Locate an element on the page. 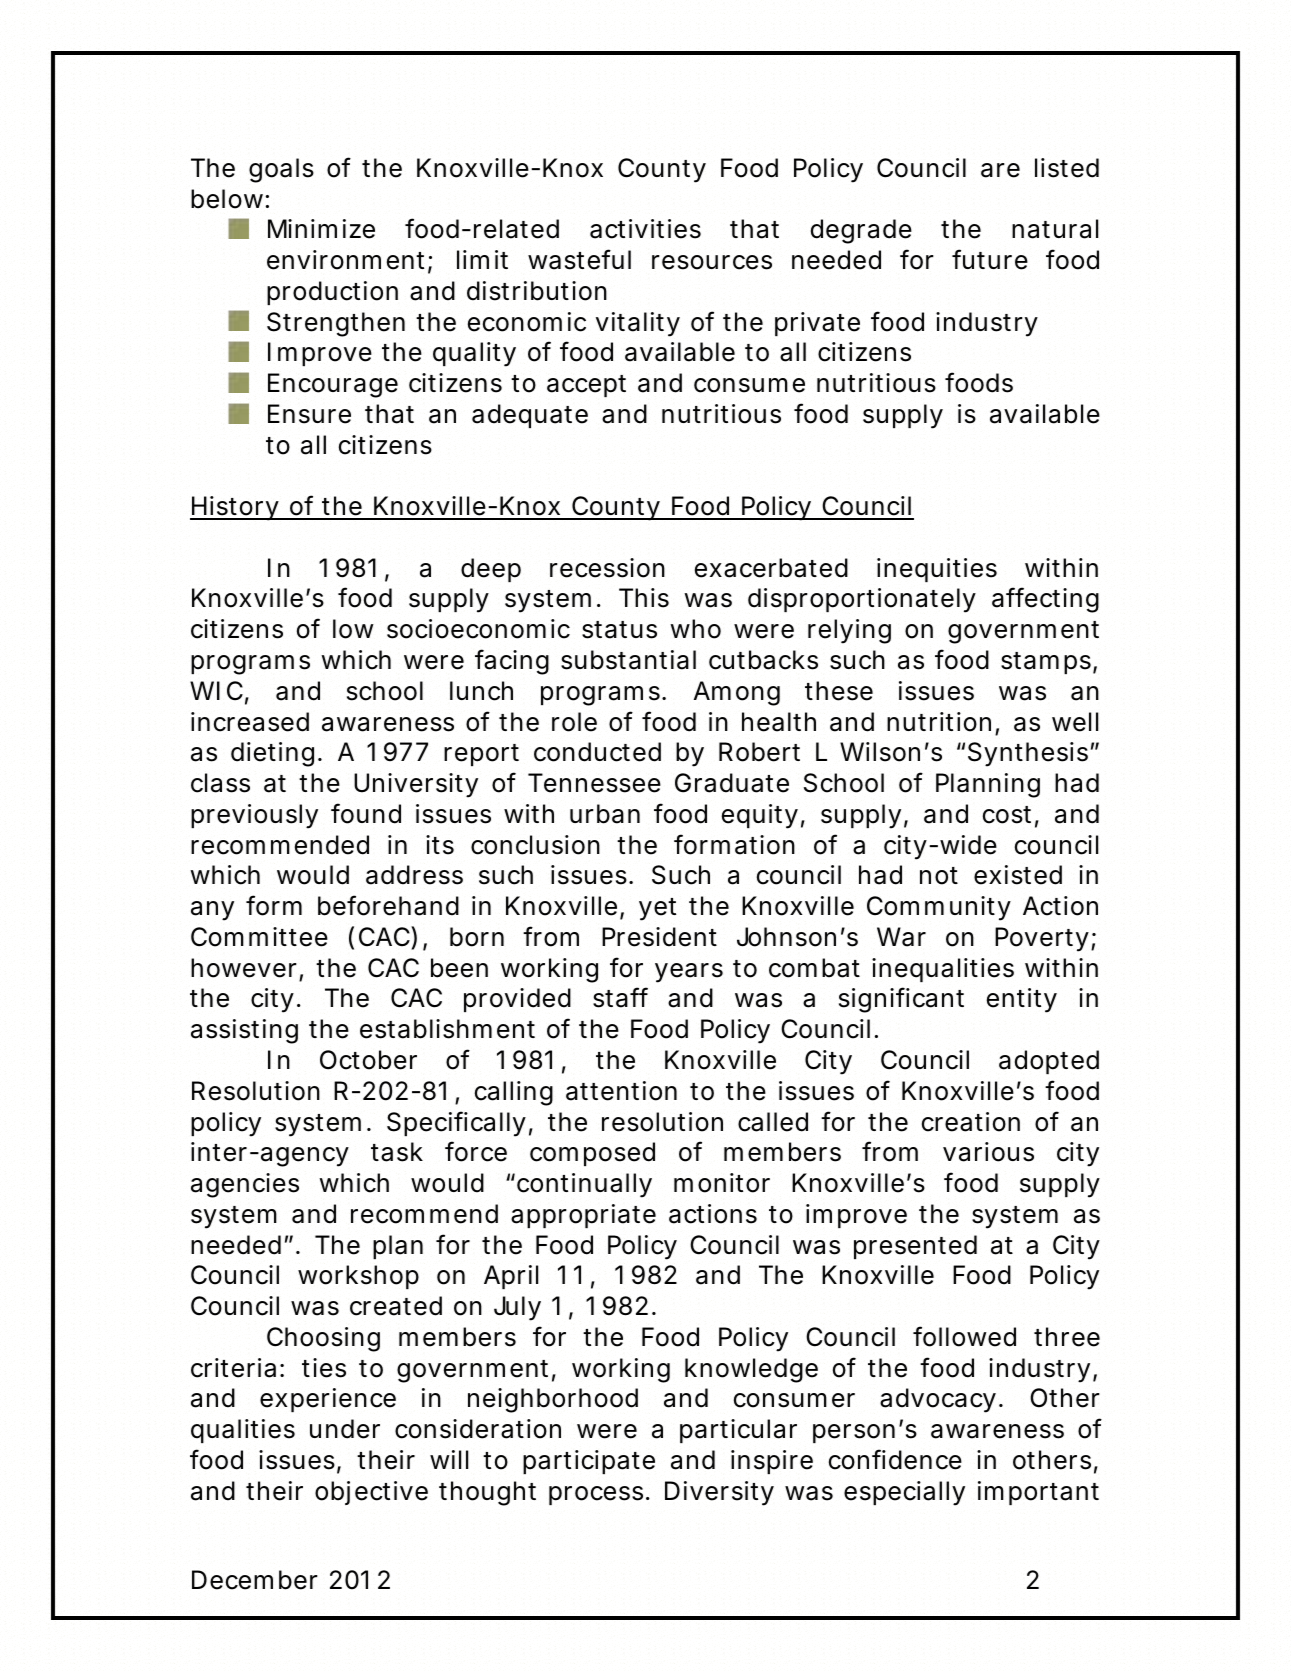  not is located at coordinates (939, 876).
